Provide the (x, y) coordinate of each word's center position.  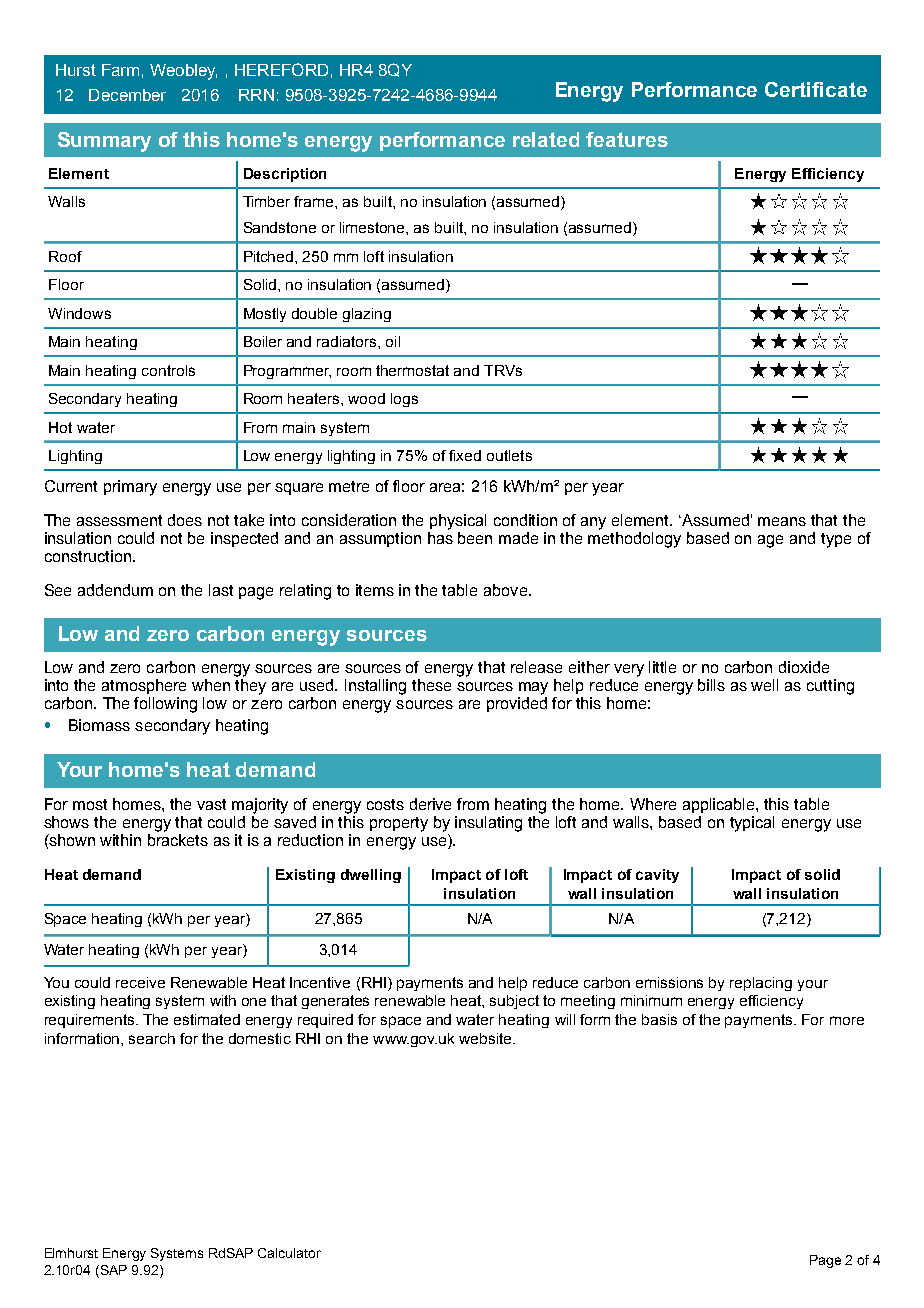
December (127, 95)
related (546, 139)
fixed (465, 455)
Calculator (289, 1253)
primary (130, 488)
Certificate (816, 89)
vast (211, 804)
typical (752, 824)
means (782, 521)
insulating (488, 824)
